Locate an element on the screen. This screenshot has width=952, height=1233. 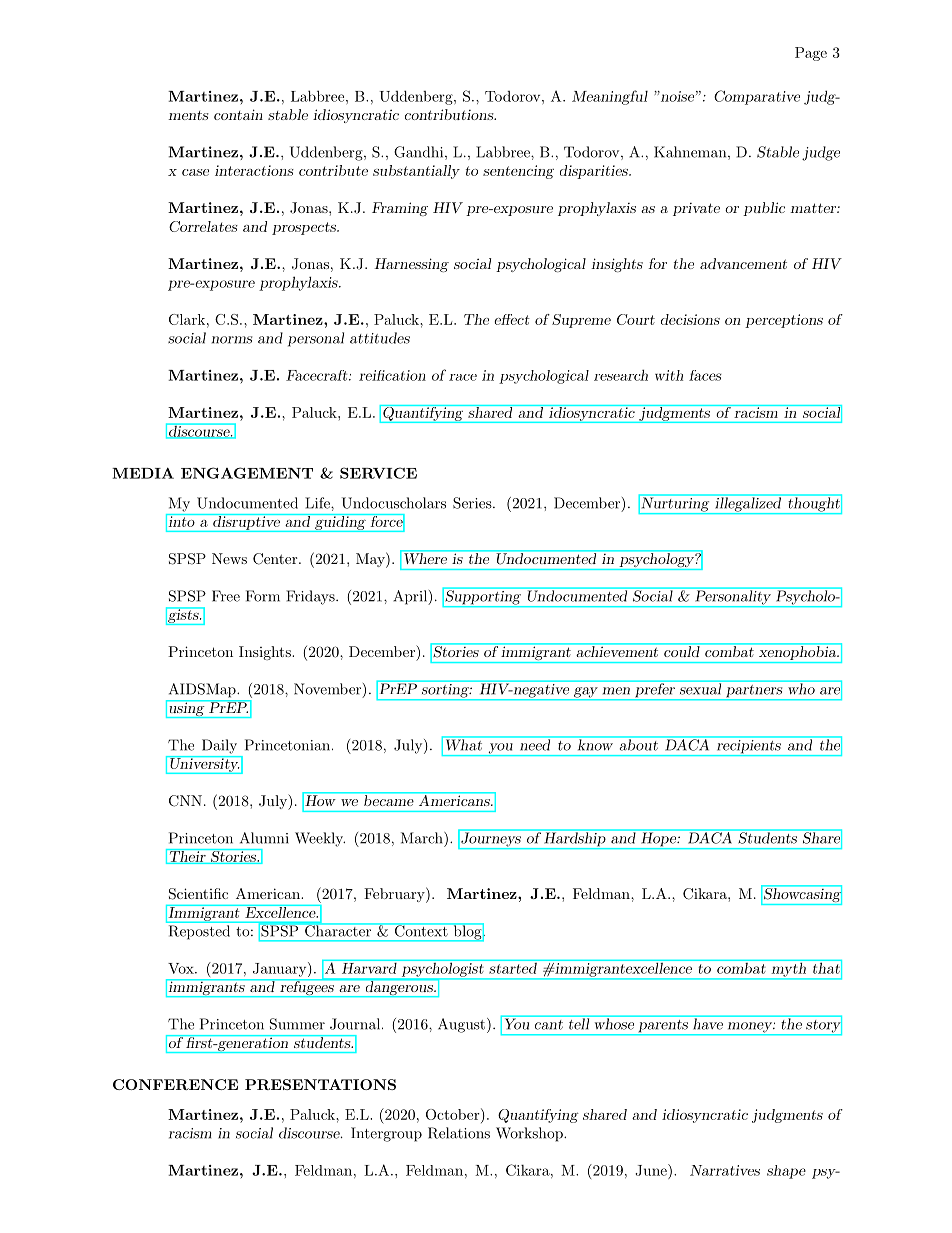
Free is located at coordinates (226, 596).
